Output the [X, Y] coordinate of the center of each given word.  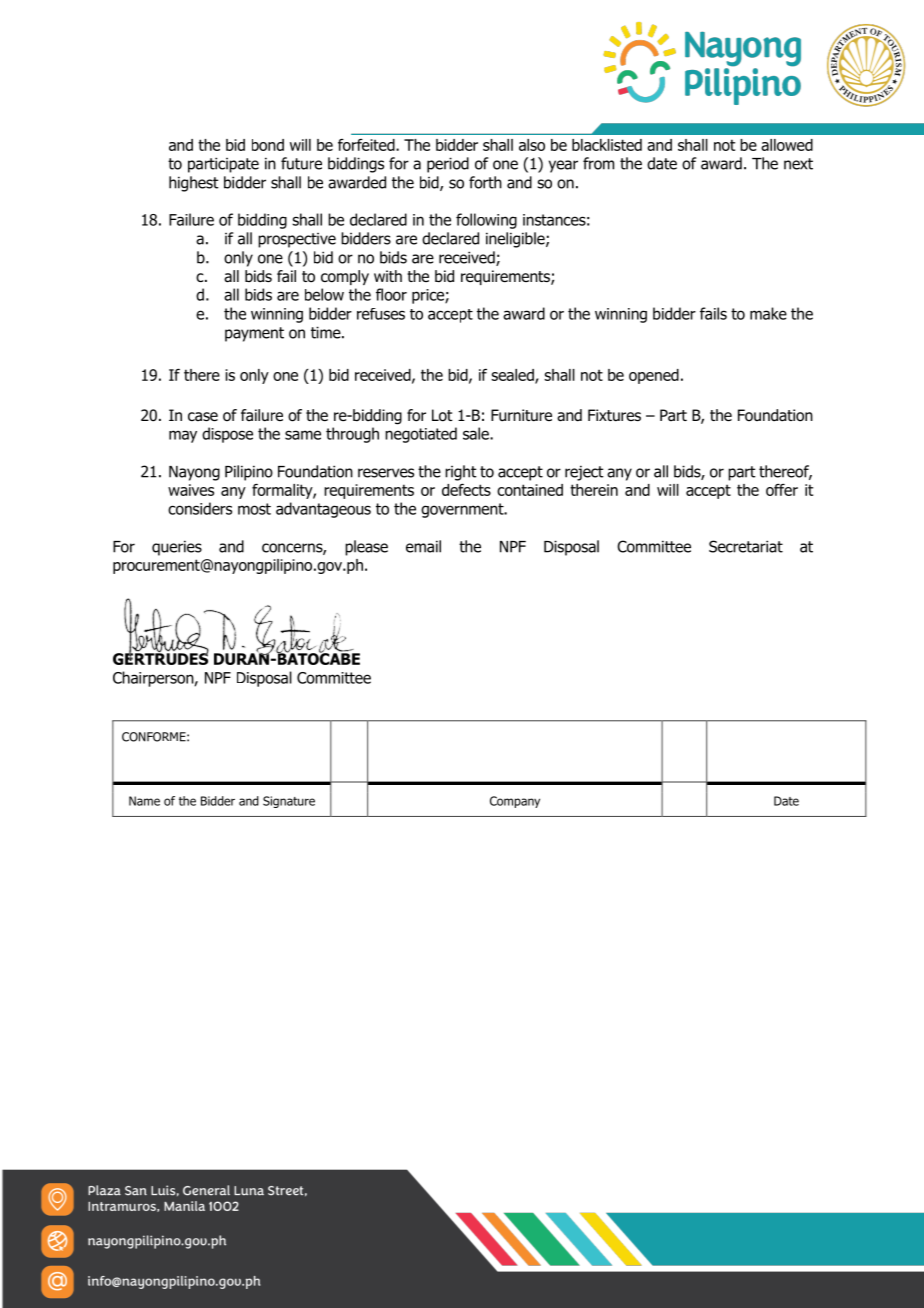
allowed [787, 145]
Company [515, 802]
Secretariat [746, 546]
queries [177, 548]
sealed [513, 376]
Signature [289, 802]
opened [654, 376]
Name [144, 801]
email [423, 546]
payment [254, 334]
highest [194, 184]
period [448, 165]
